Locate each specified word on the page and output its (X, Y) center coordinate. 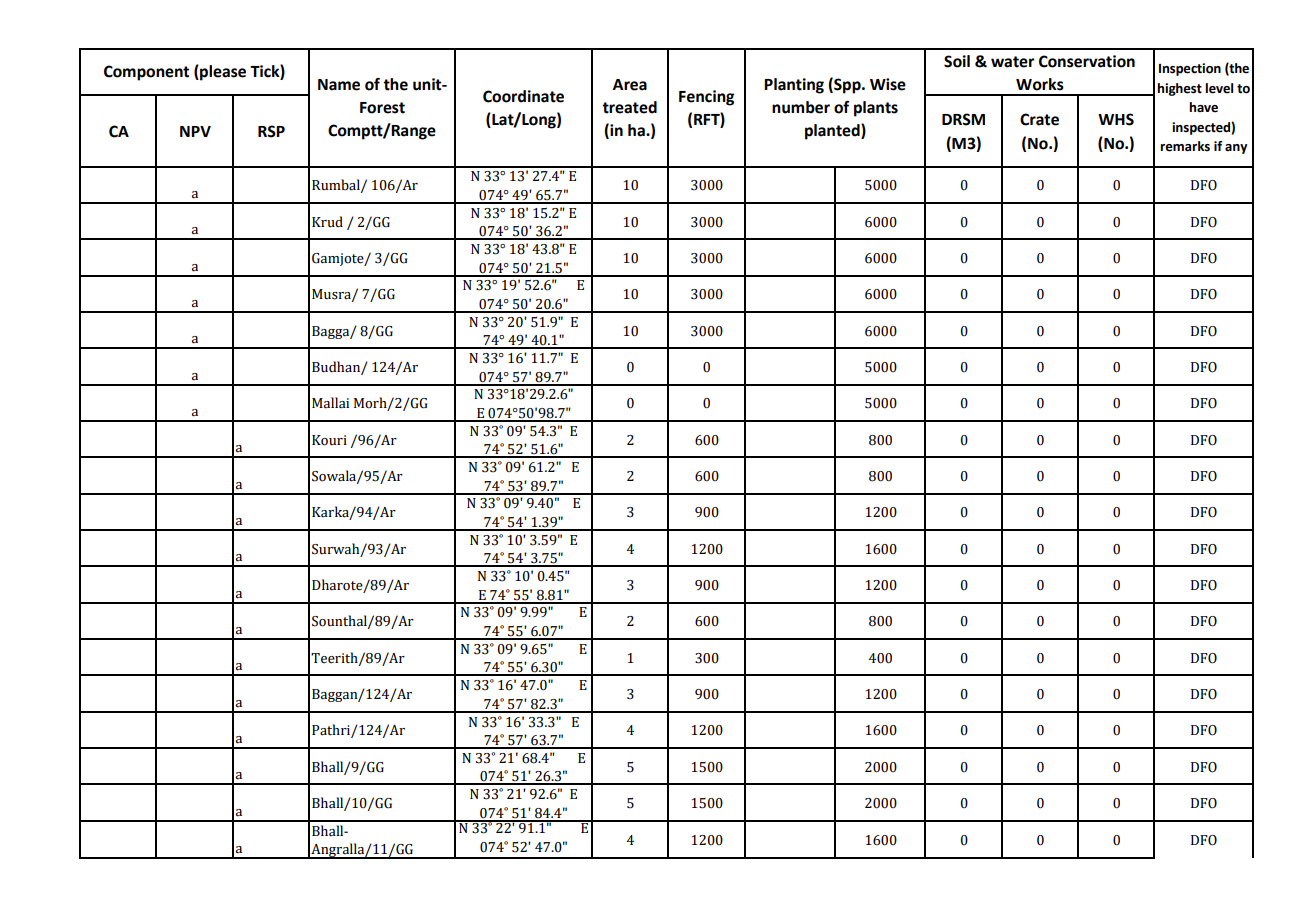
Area (630, 85)
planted (833, 131)
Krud (327, 222)
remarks (1185, 146)
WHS (1116, 119)
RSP (271, 131)
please (222, 73)
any (1236, 149)
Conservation (1087, 61)
